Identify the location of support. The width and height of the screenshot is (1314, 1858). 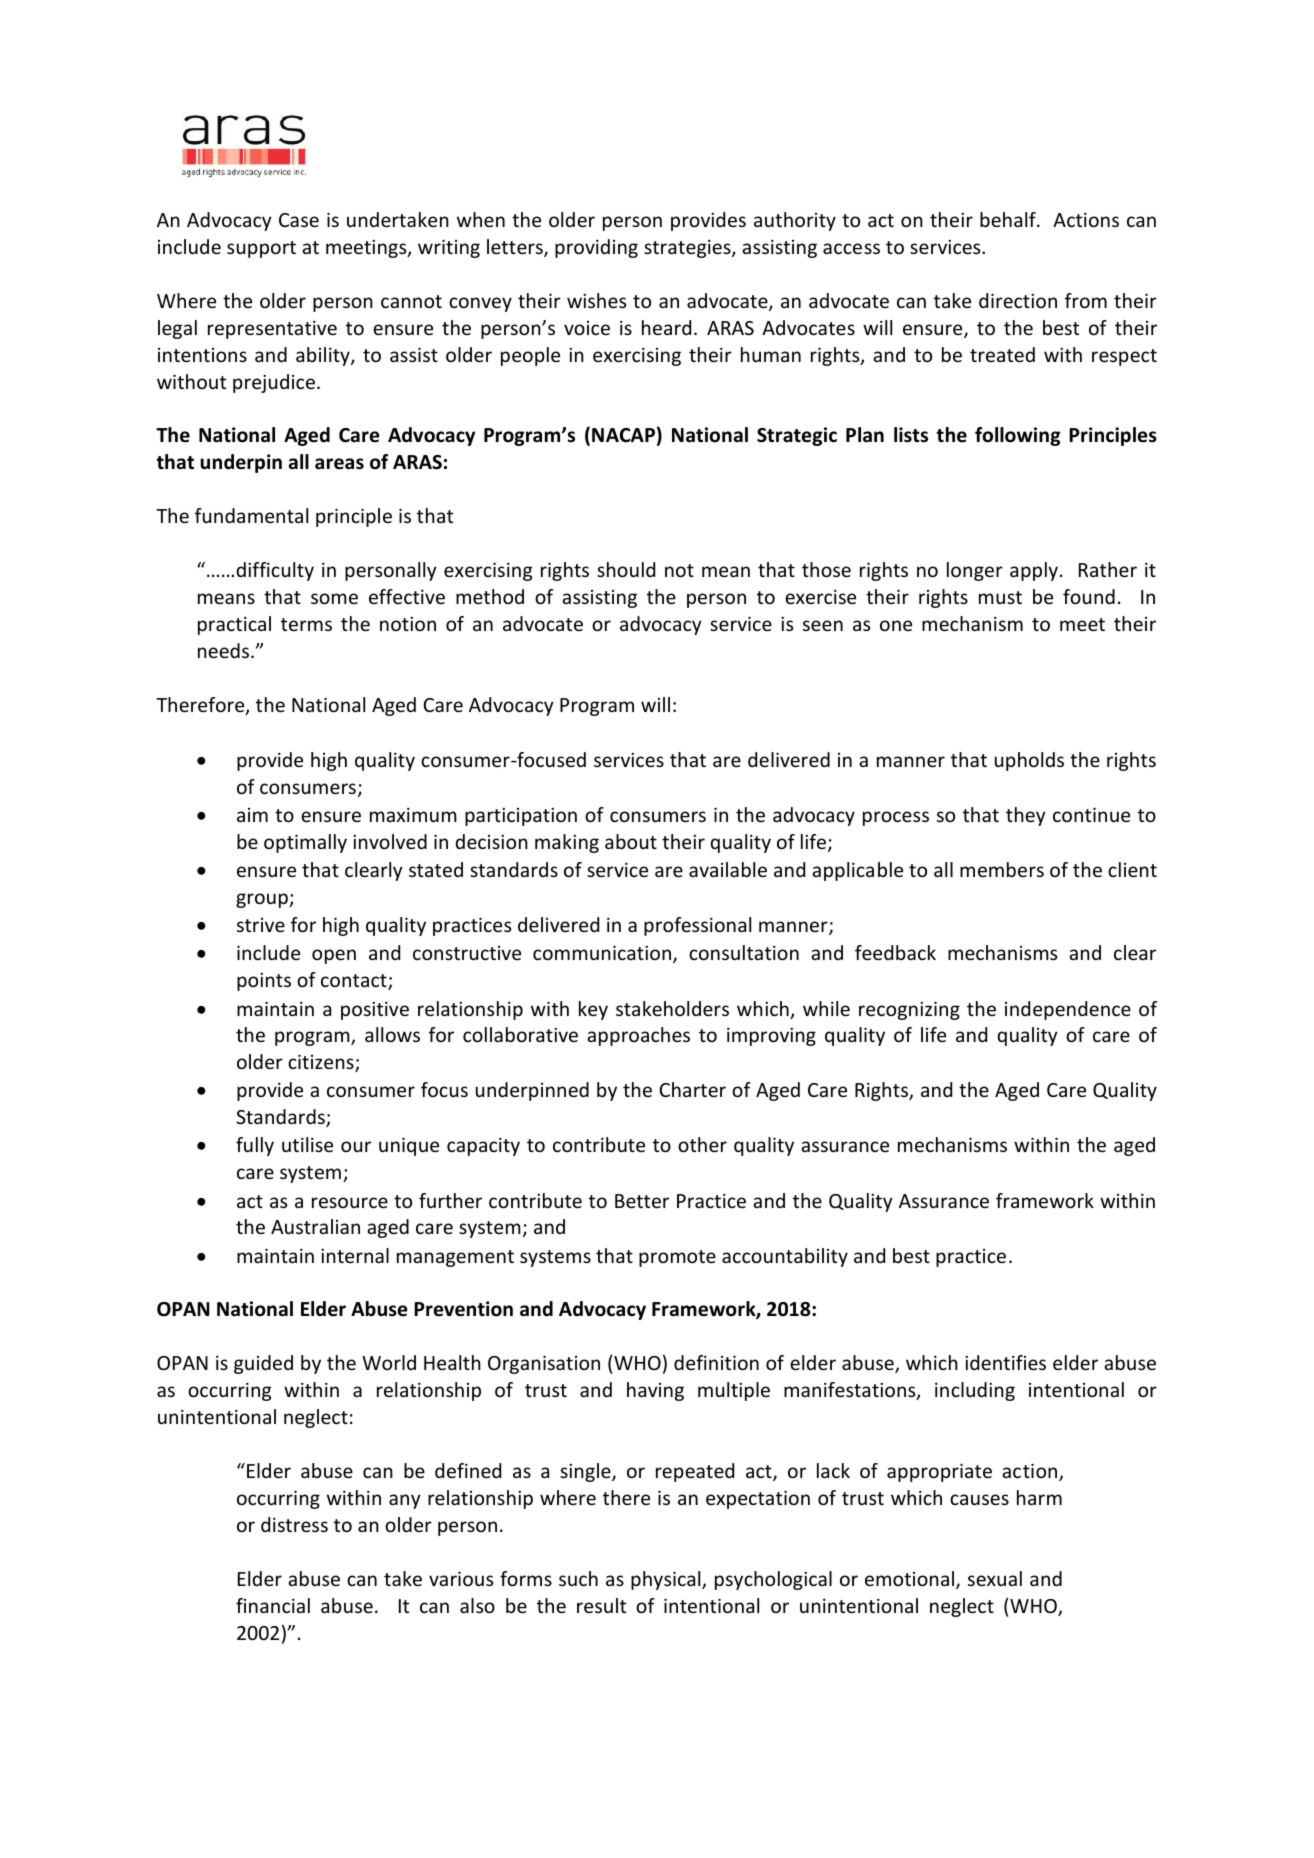
(261, 249).
